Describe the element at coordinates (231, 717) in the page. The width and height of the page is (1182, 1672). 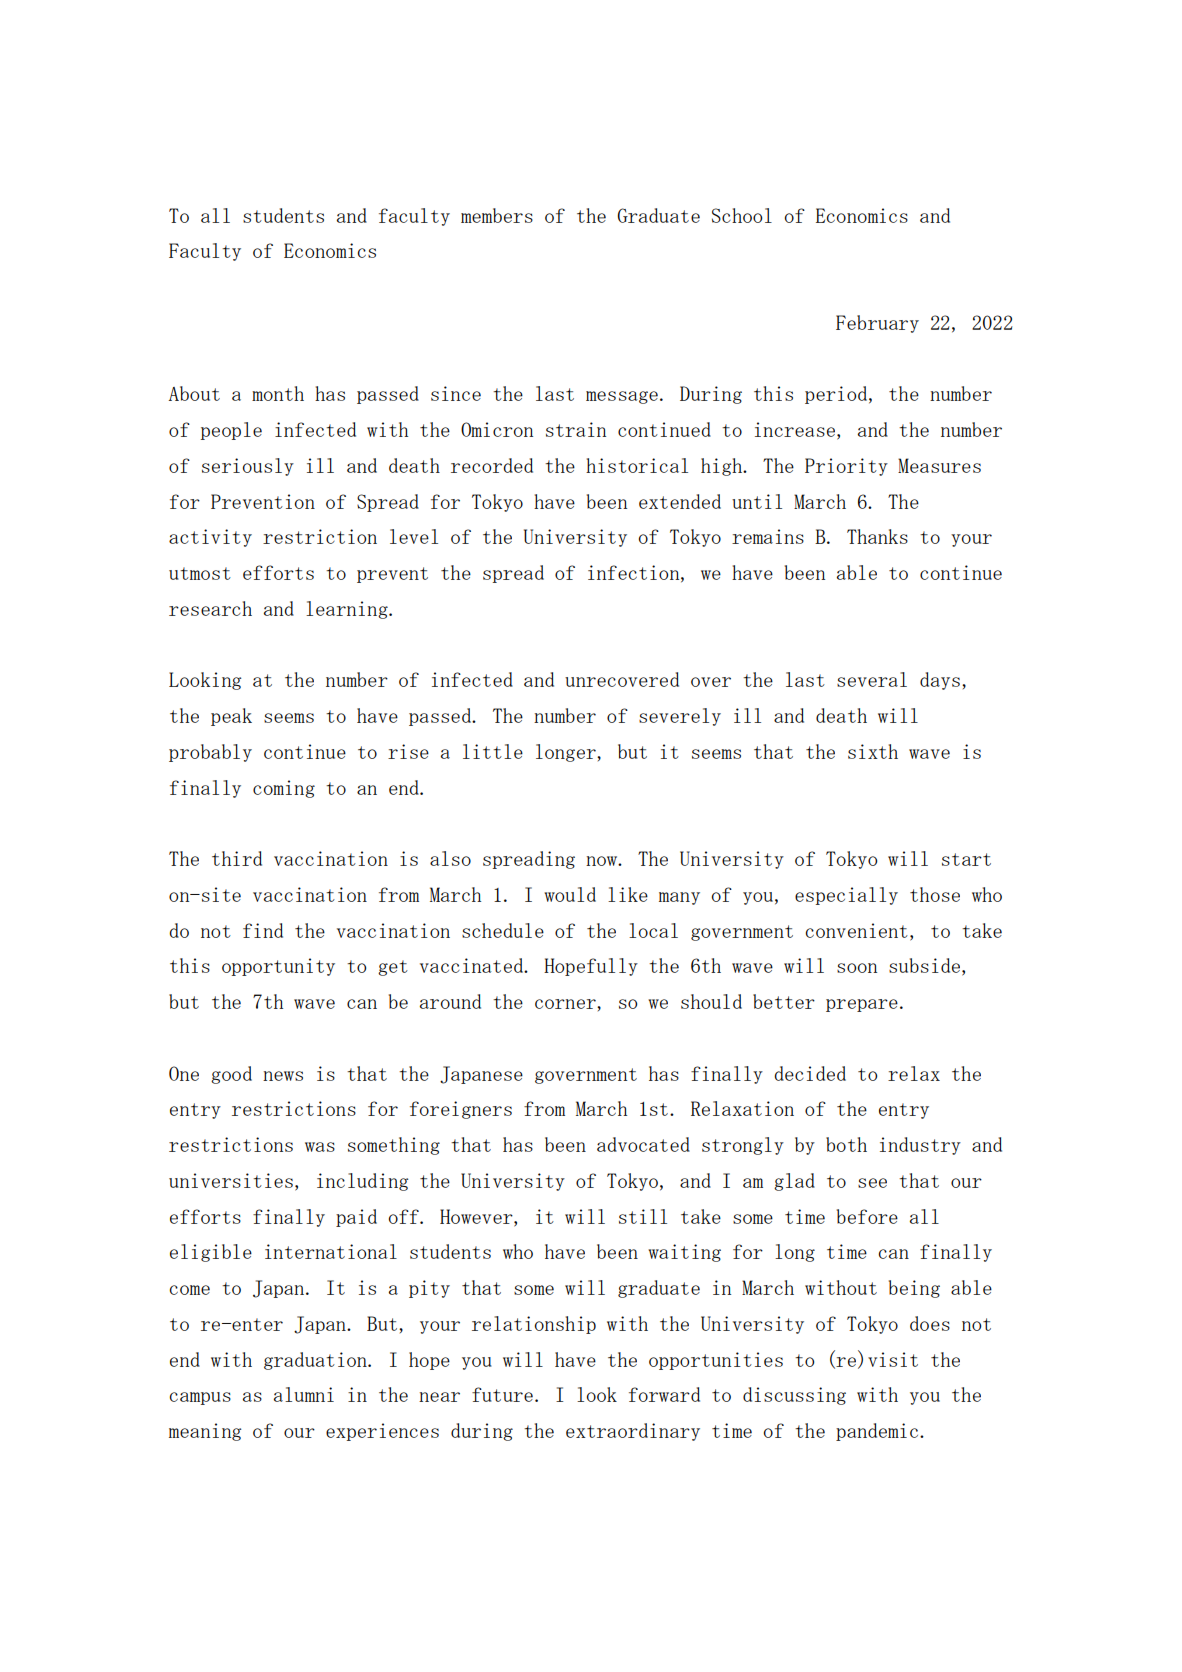
I see `peak` at that location.
